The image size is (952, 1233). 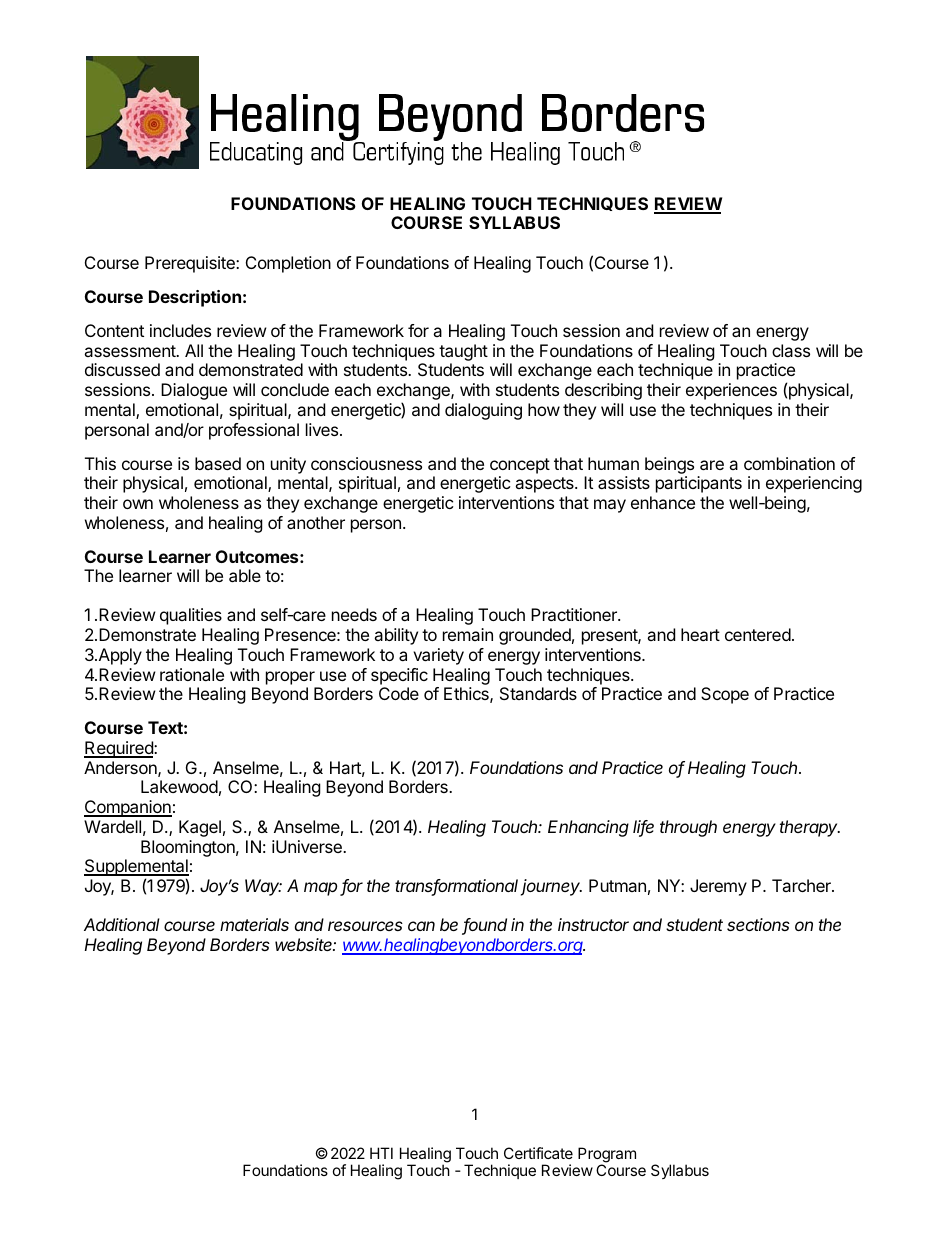 What do you see at coordinates (725, 695) in the screenshot?
I see `Scope` at bounding box center [725, 695].
